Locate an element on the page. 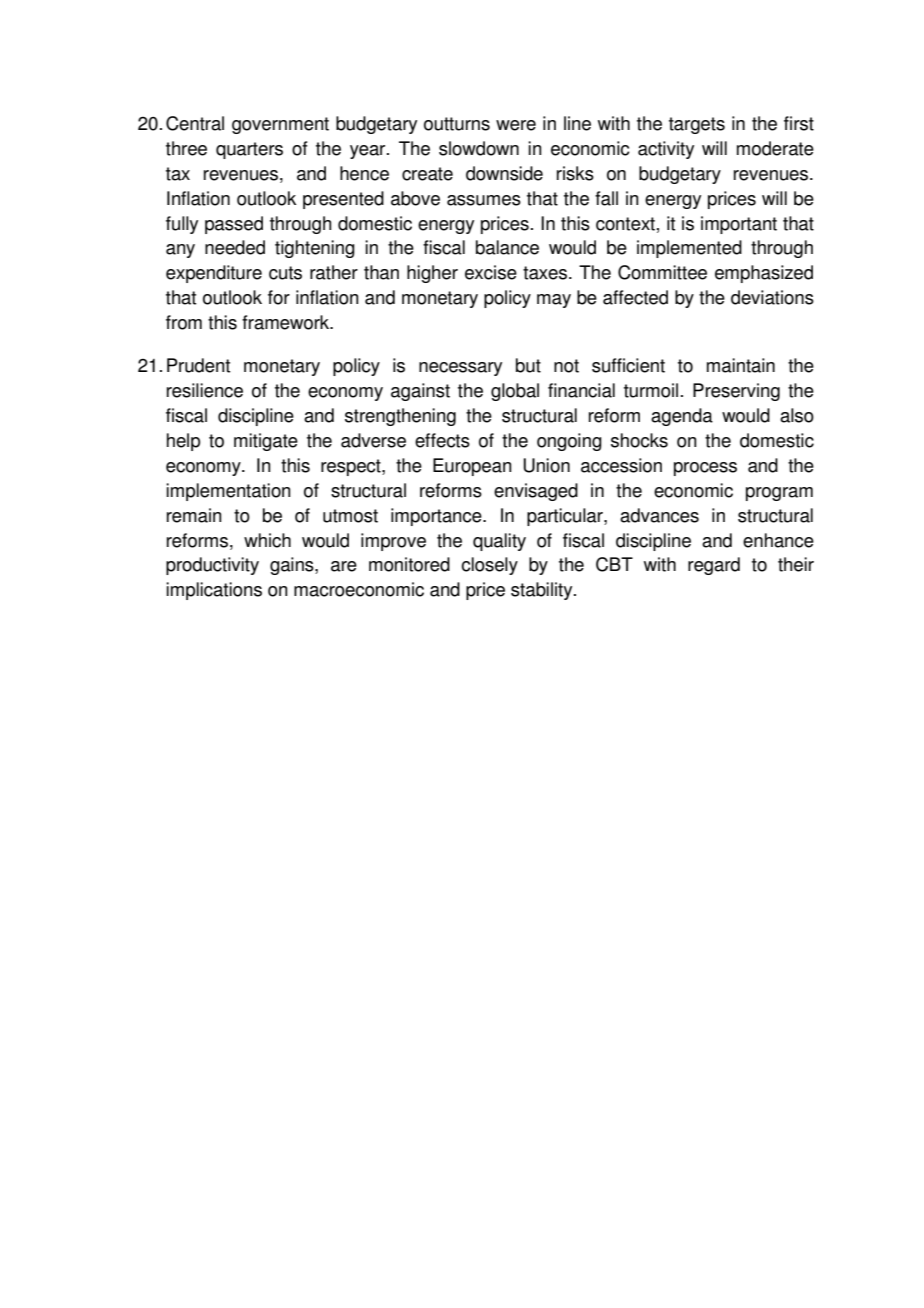 This page has height=1308, width=924. cuts is located at coordinates (285, 273).
